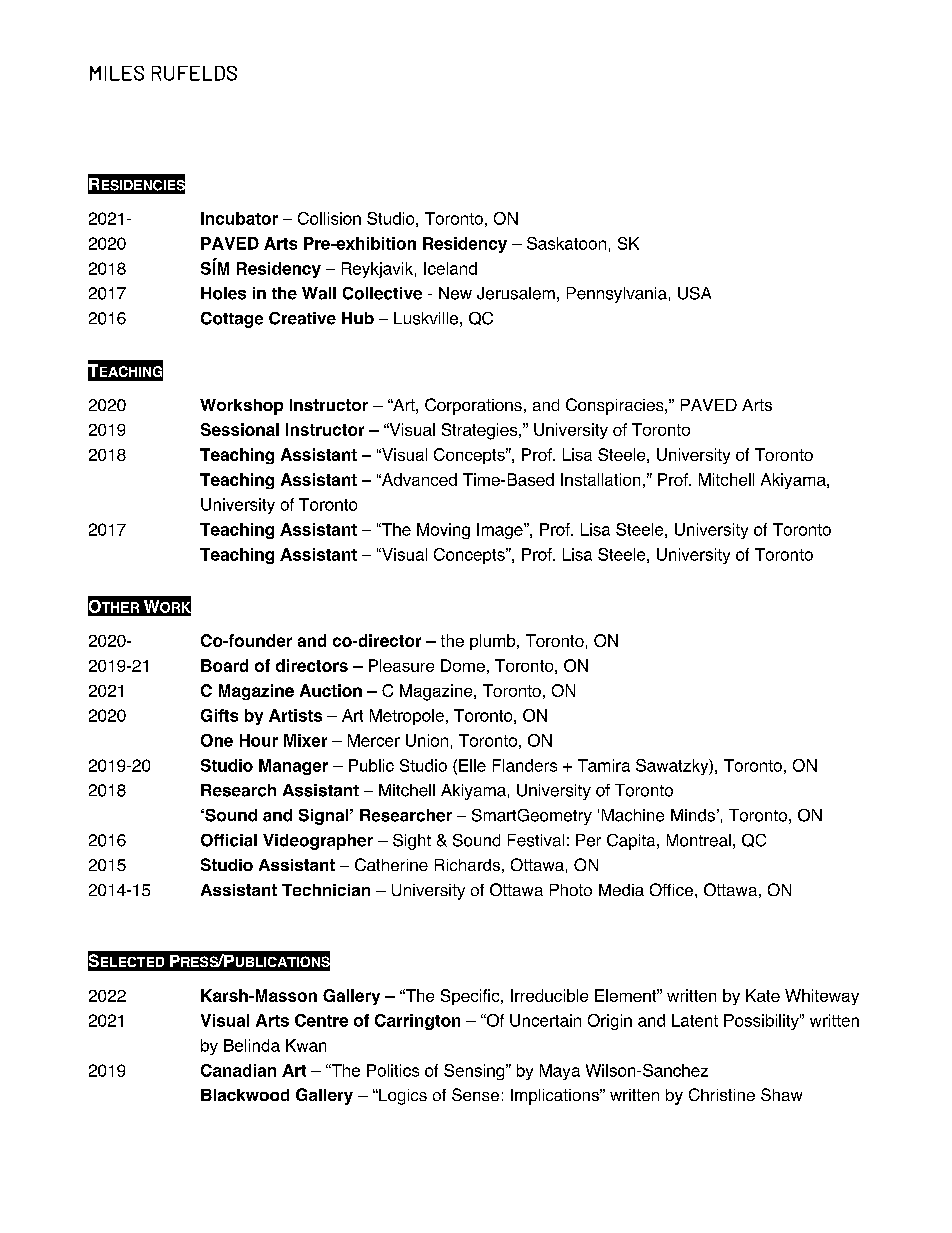 This page has width=952, height=1233. I want to click on Strategies, so click(481, 431).
